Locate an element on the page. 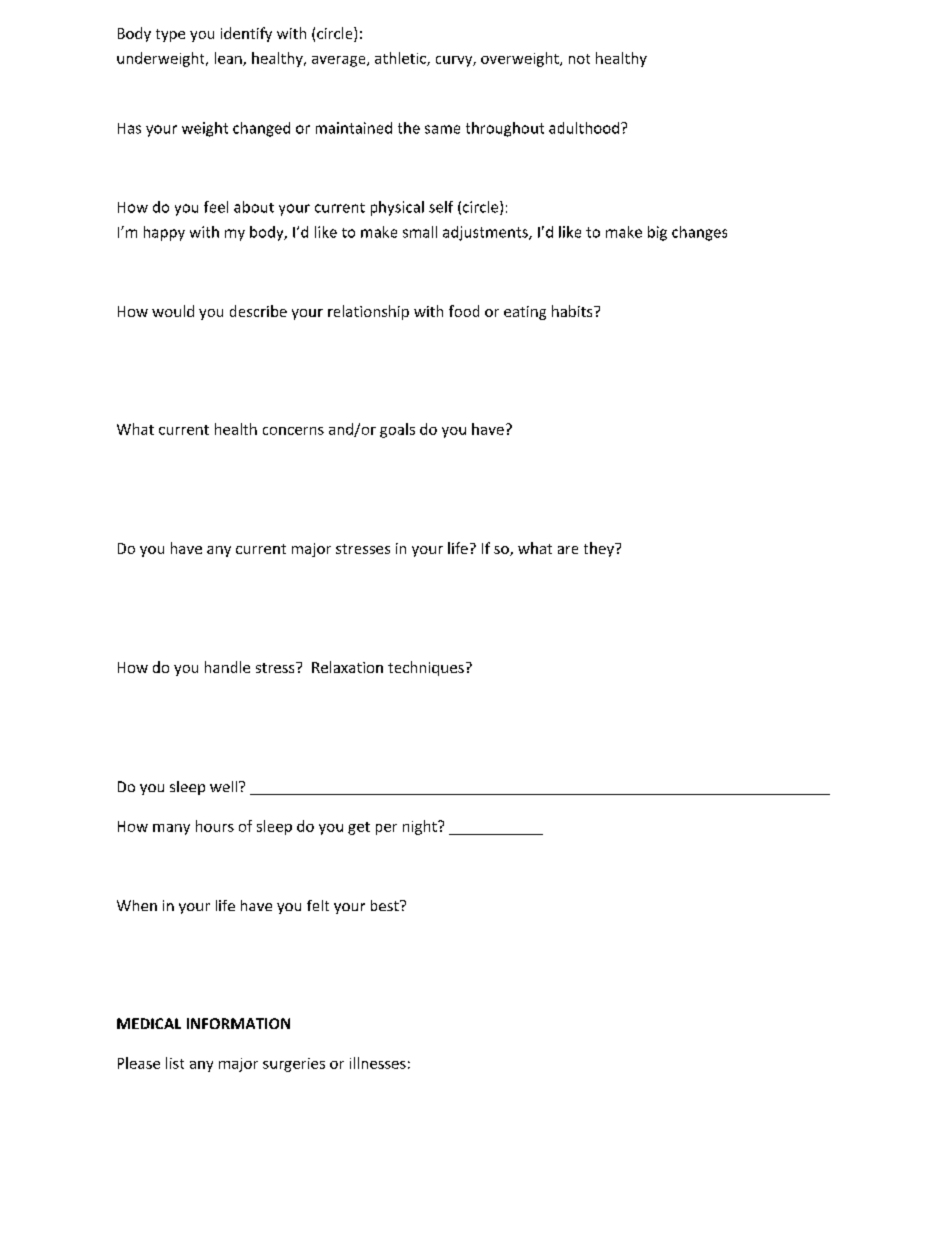 This page has height=1233, width=952. lean is located at coordinates (229, 59).
